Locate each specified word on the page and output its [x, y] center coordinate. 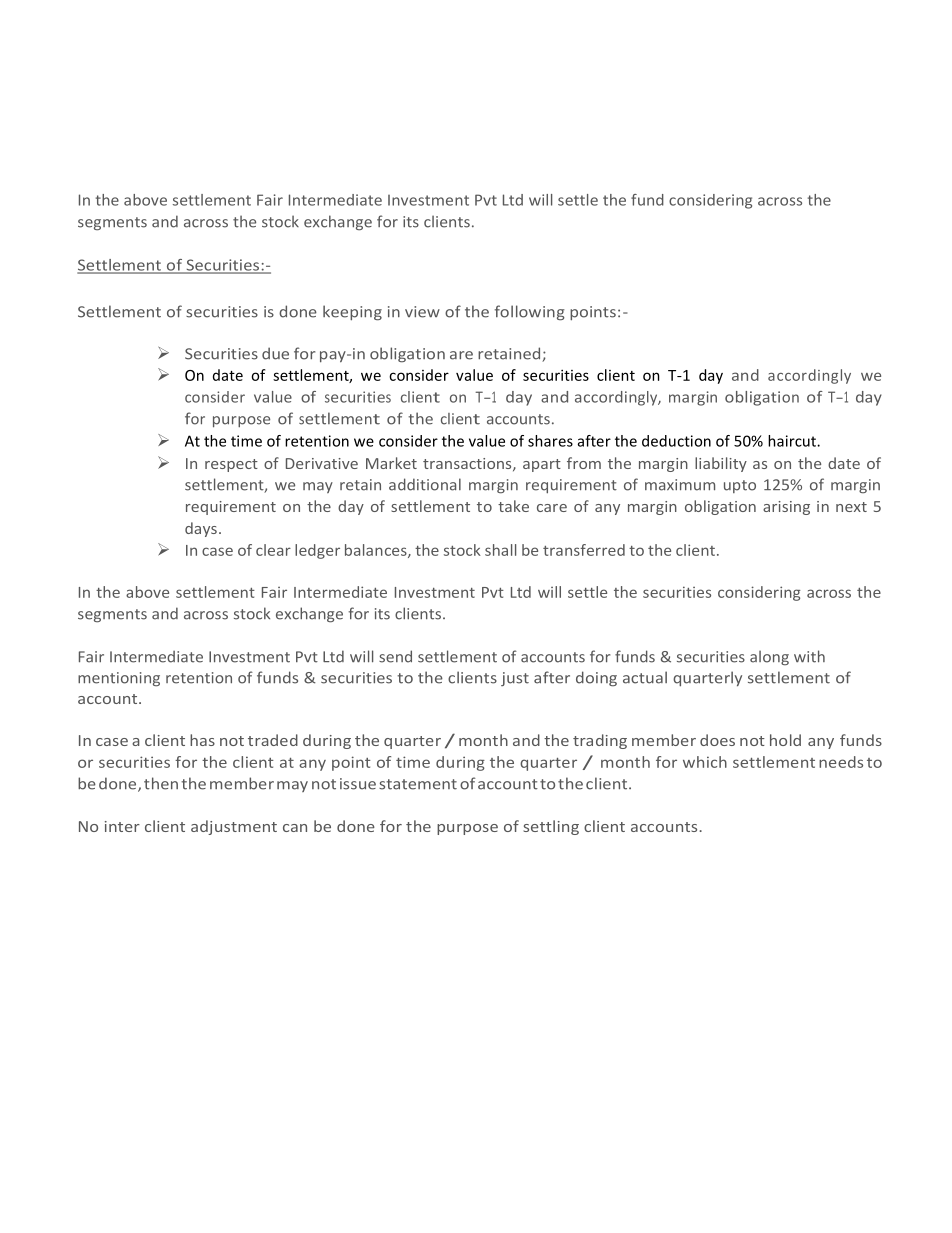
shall [500, 550]
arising [786, 508]
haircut [793, 441]
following [530, 313]
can [295, 828]
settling [551, 827]
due [275, 353]
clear [273, 550]
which [705, 762]
